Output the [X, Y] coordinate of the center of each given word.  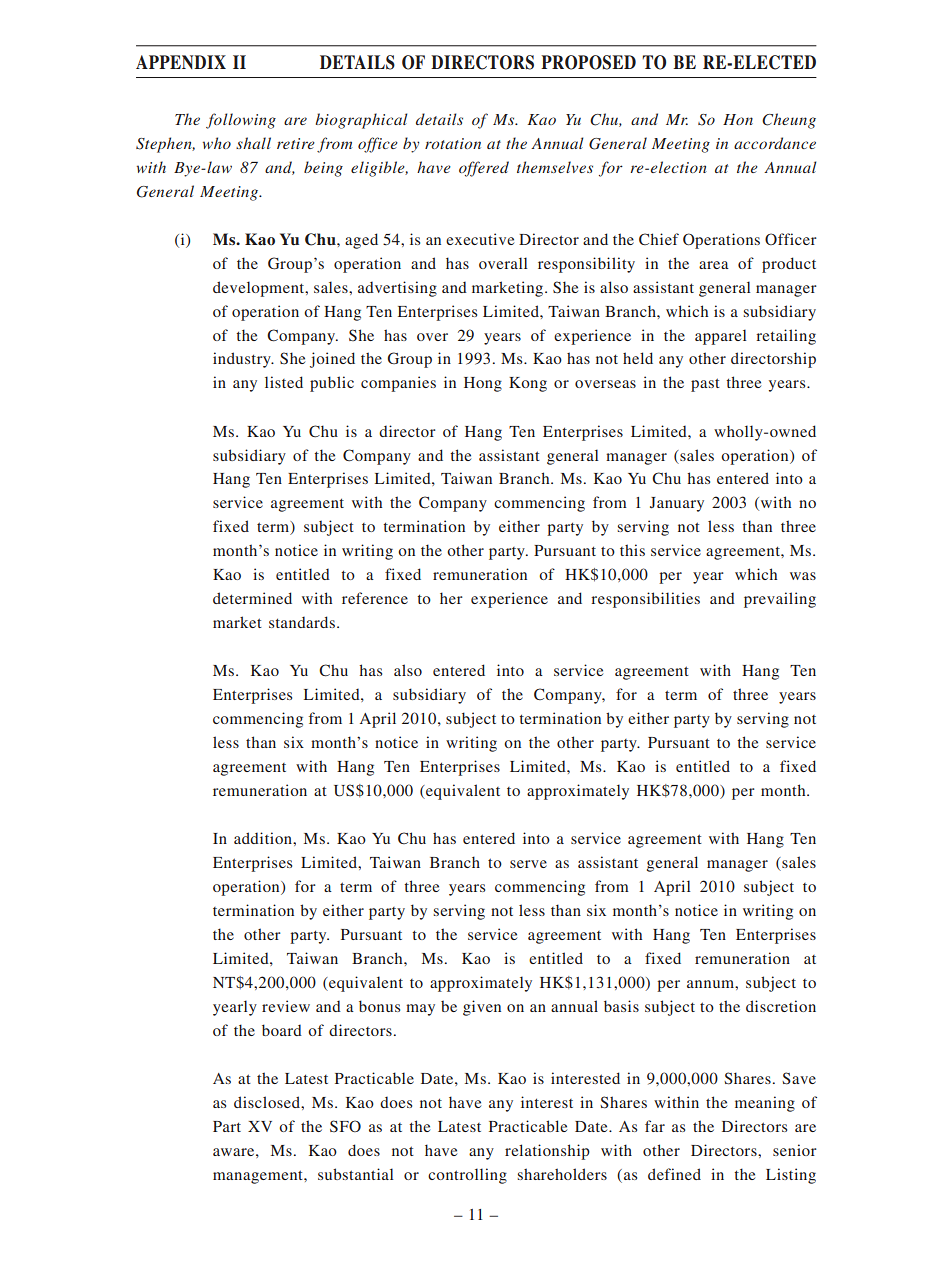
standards [302, 622]
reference [375, 598]
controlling [467, 1176]
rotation [453, 143]
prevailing [780, 600]
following [241, 121]
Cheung [789, 121]
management [259, 1177]
